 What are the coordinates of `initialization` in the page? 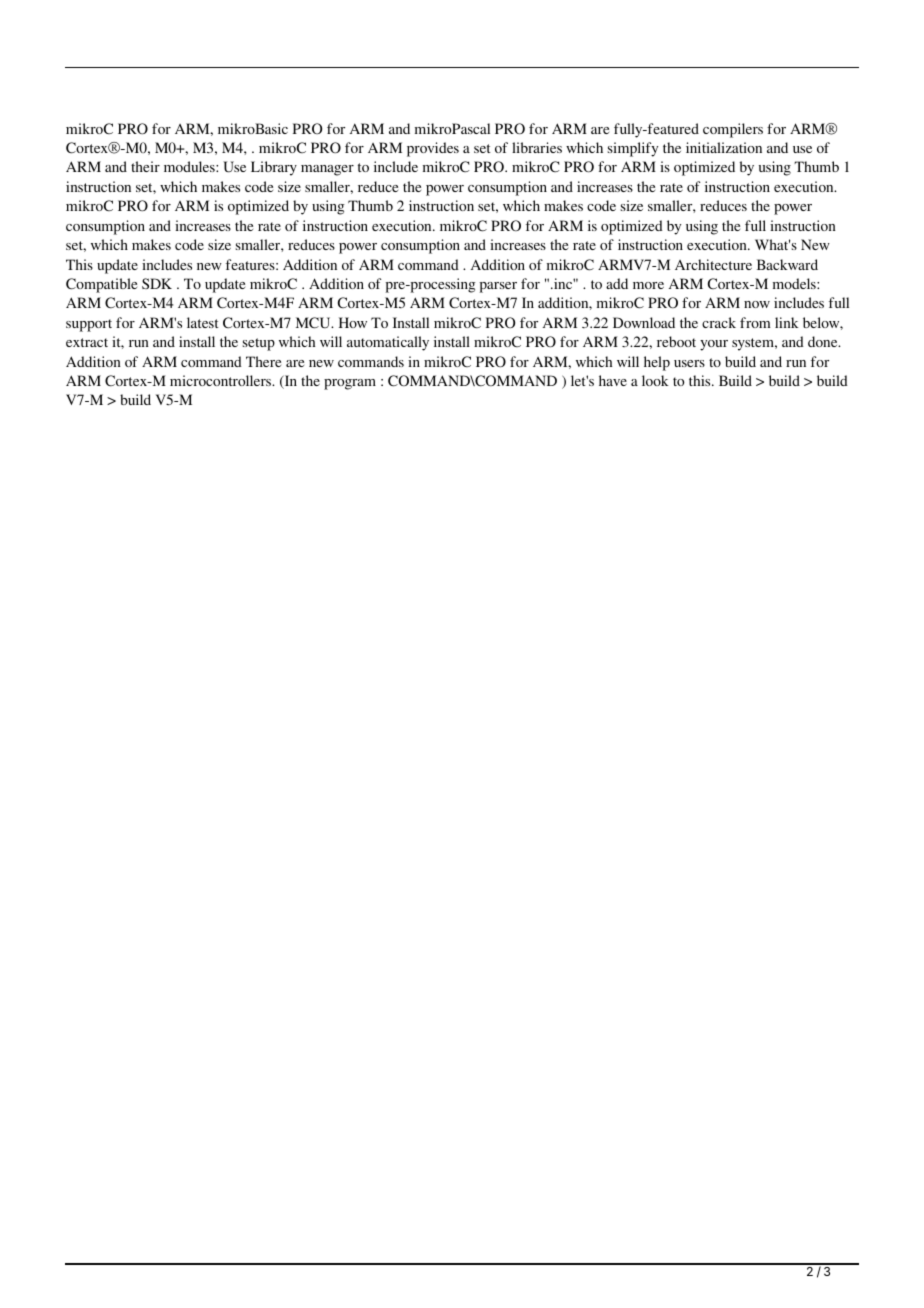 It's located at (724, 147).
